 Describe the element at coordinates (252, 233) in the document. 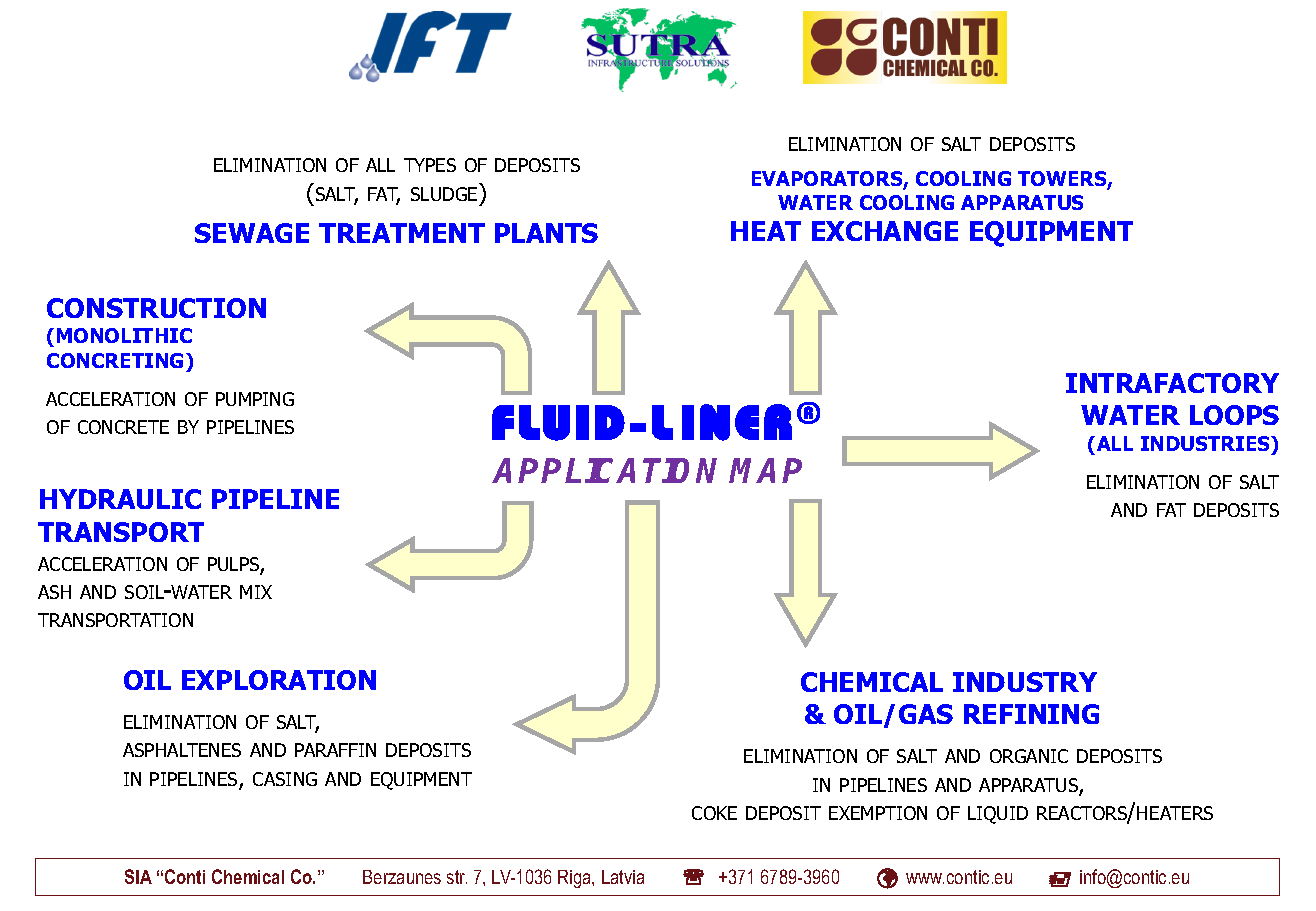

I see `SEWAGE` at that location.
